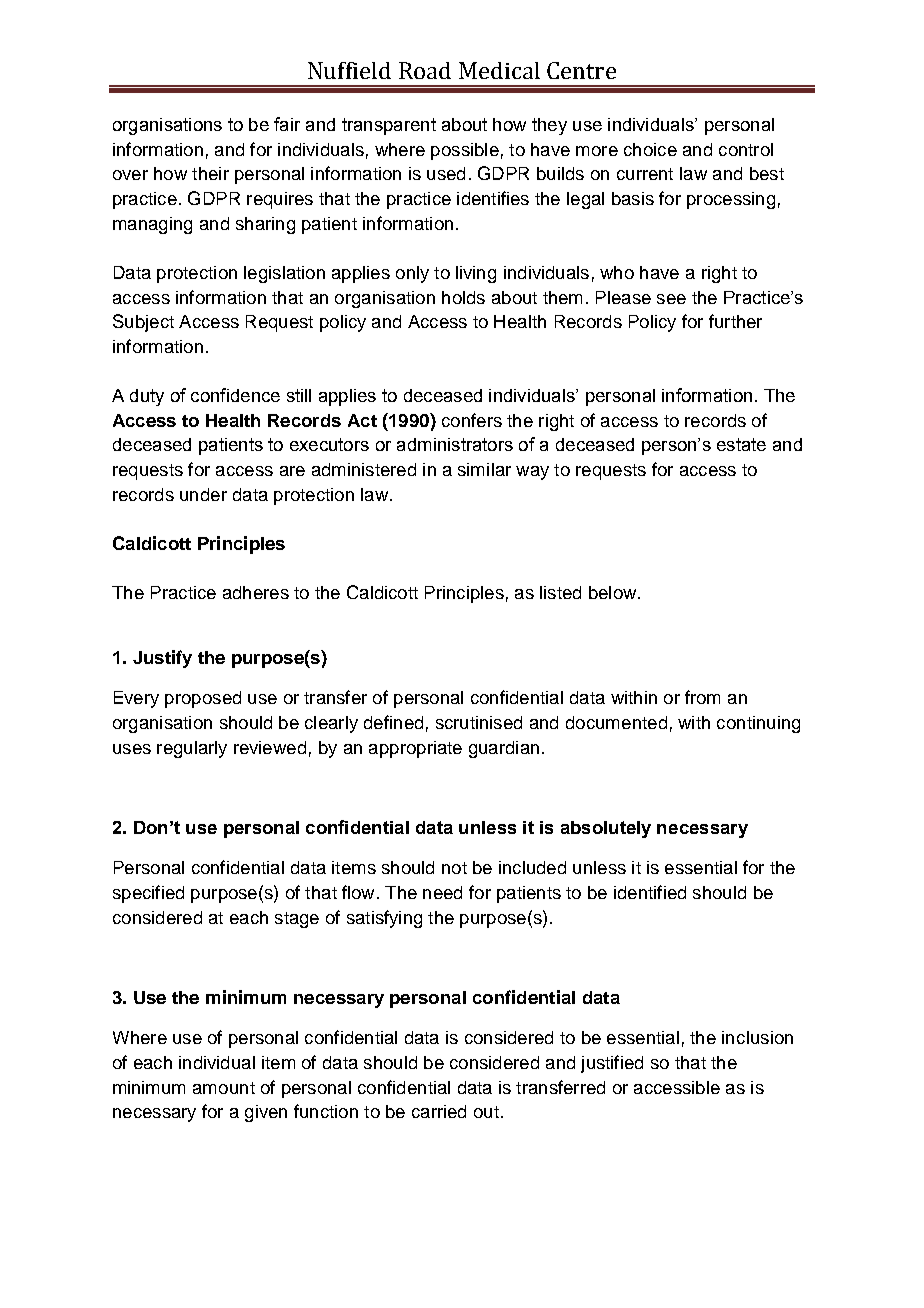 The width and height of the screenshot is (924, 1308). Describe the element at coordinates (287, 124) in the screenshot. I see `fair` at that location.
